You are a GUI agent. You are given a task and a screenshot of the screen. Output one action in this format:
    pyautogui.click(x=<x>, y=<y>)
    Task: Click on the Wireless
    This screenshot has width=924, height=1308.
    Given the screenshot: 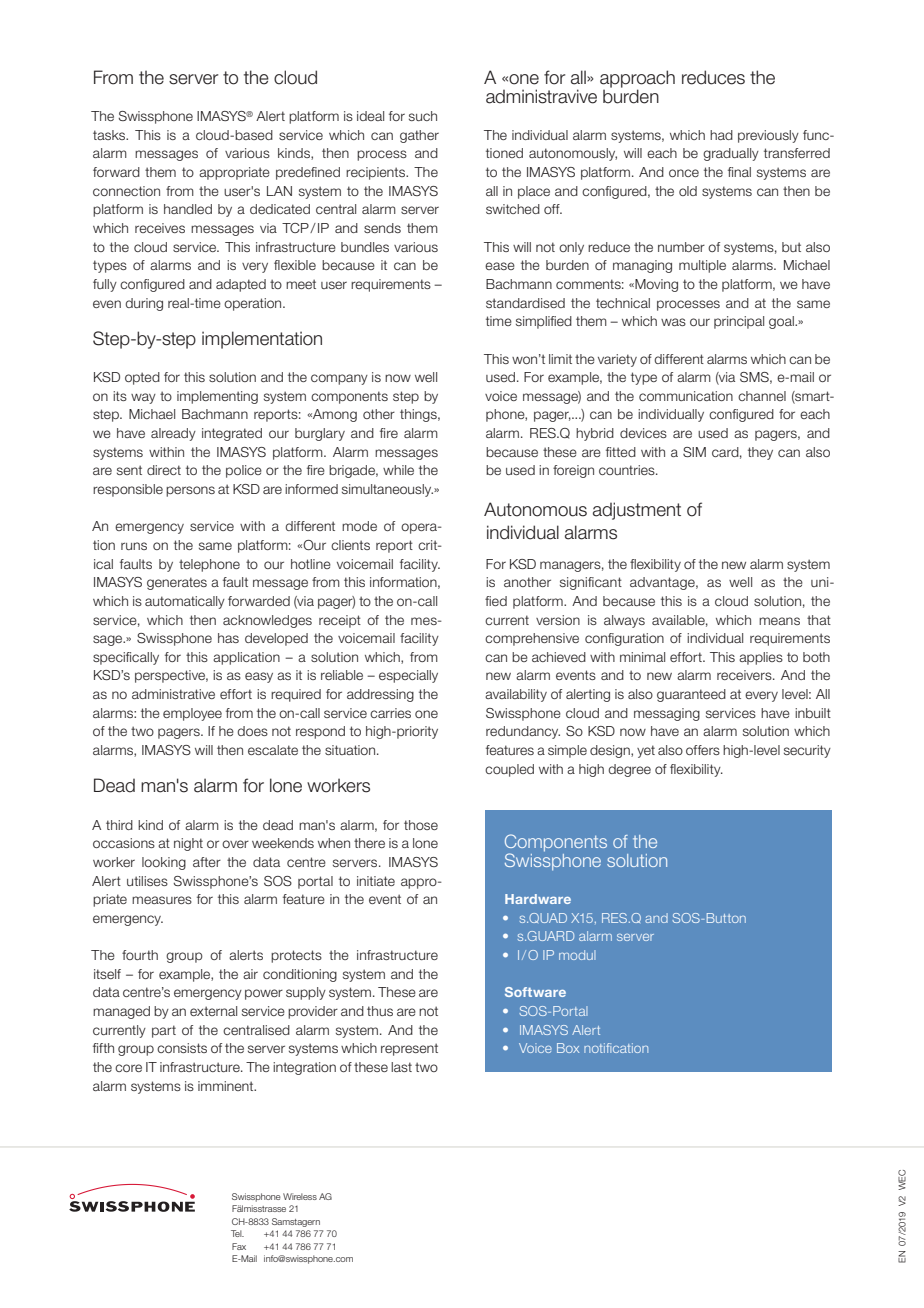 What is the action you would take?
    pyautogui.click(x=300, y=1196)
